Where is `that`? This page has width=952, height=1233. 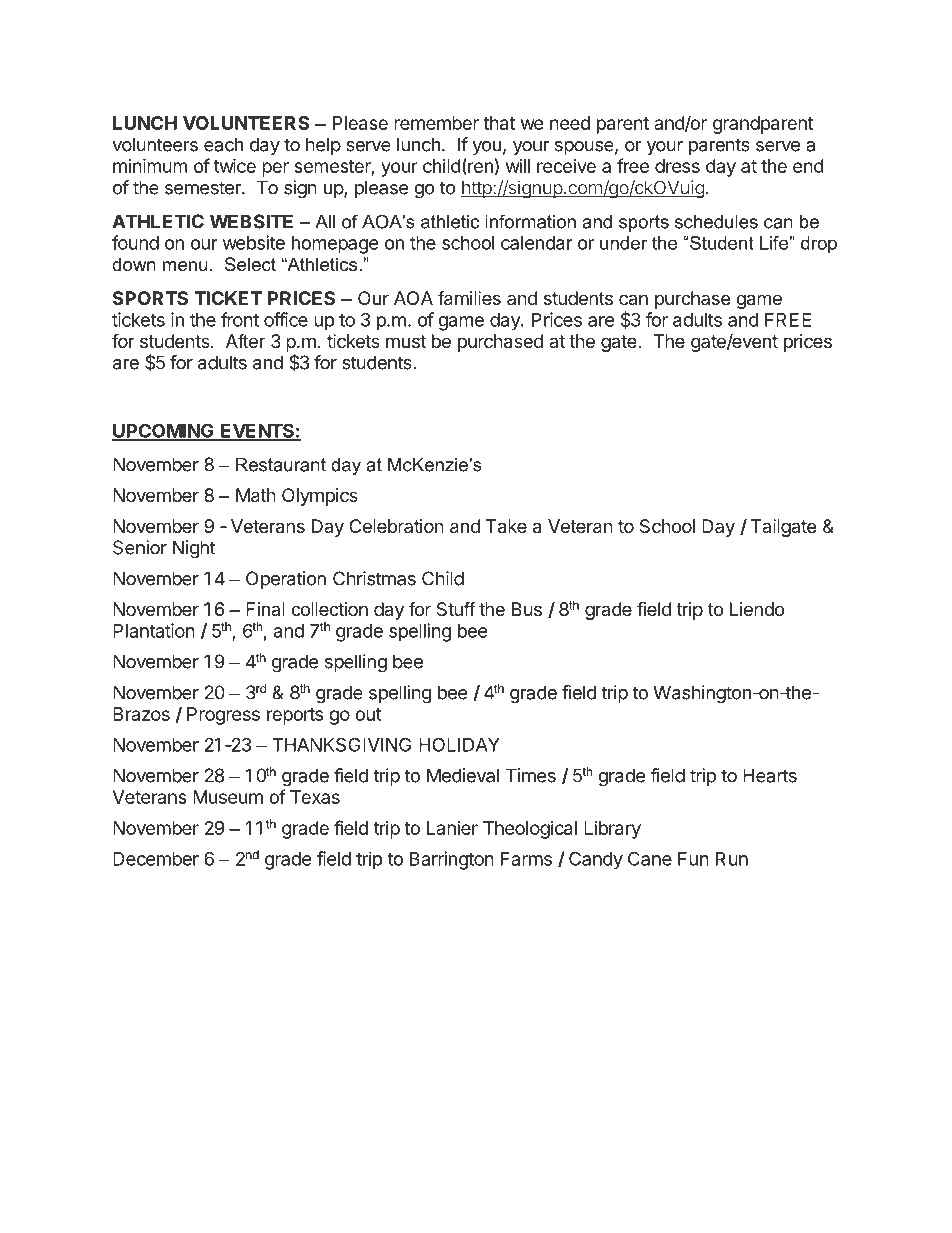
that is located at coordinates (499, 123).
